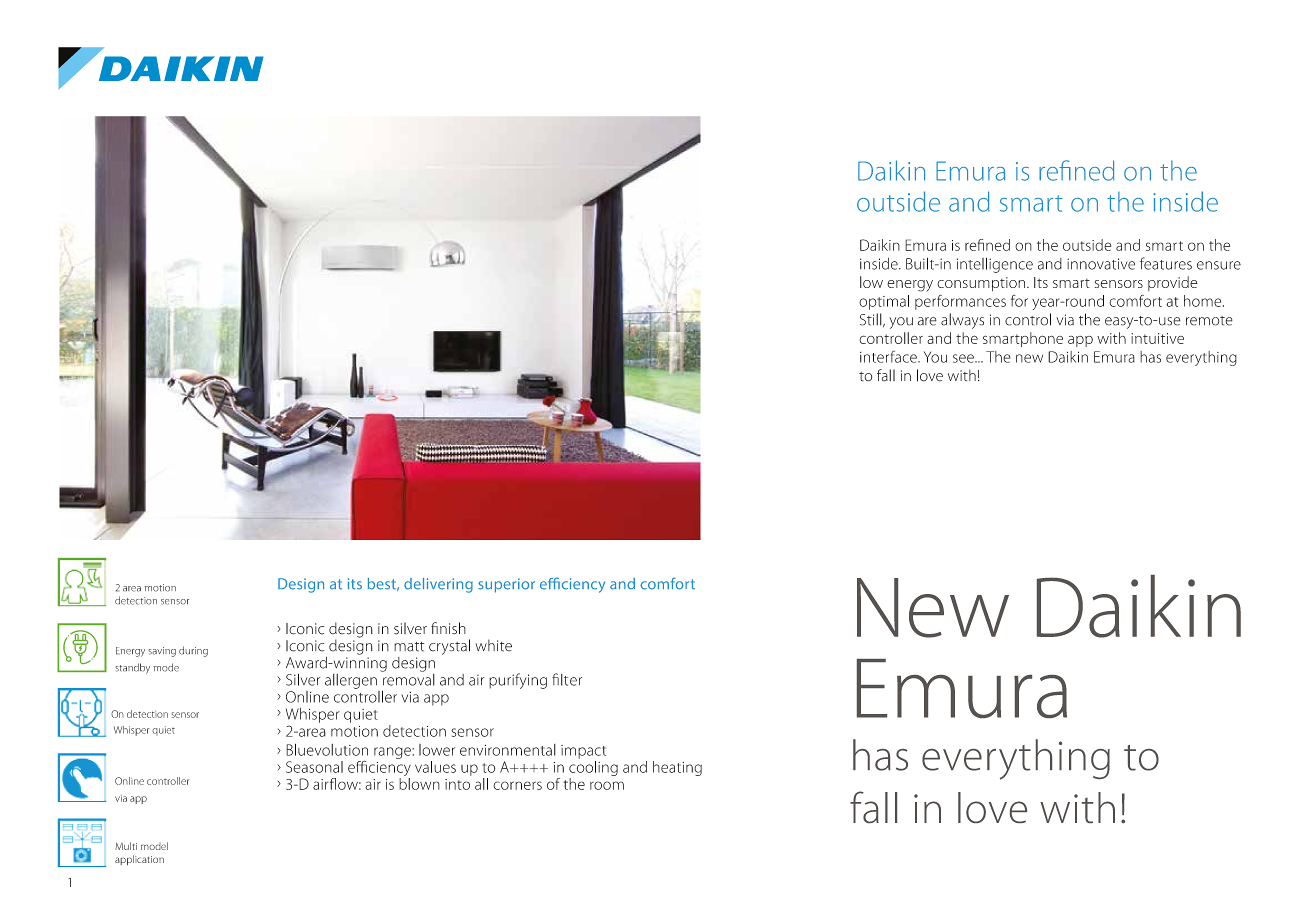 This screenshot has width=1308, height=924. Describe the element at coordinates (518, 681) in the screenshot. I see `purifying` at that location.
